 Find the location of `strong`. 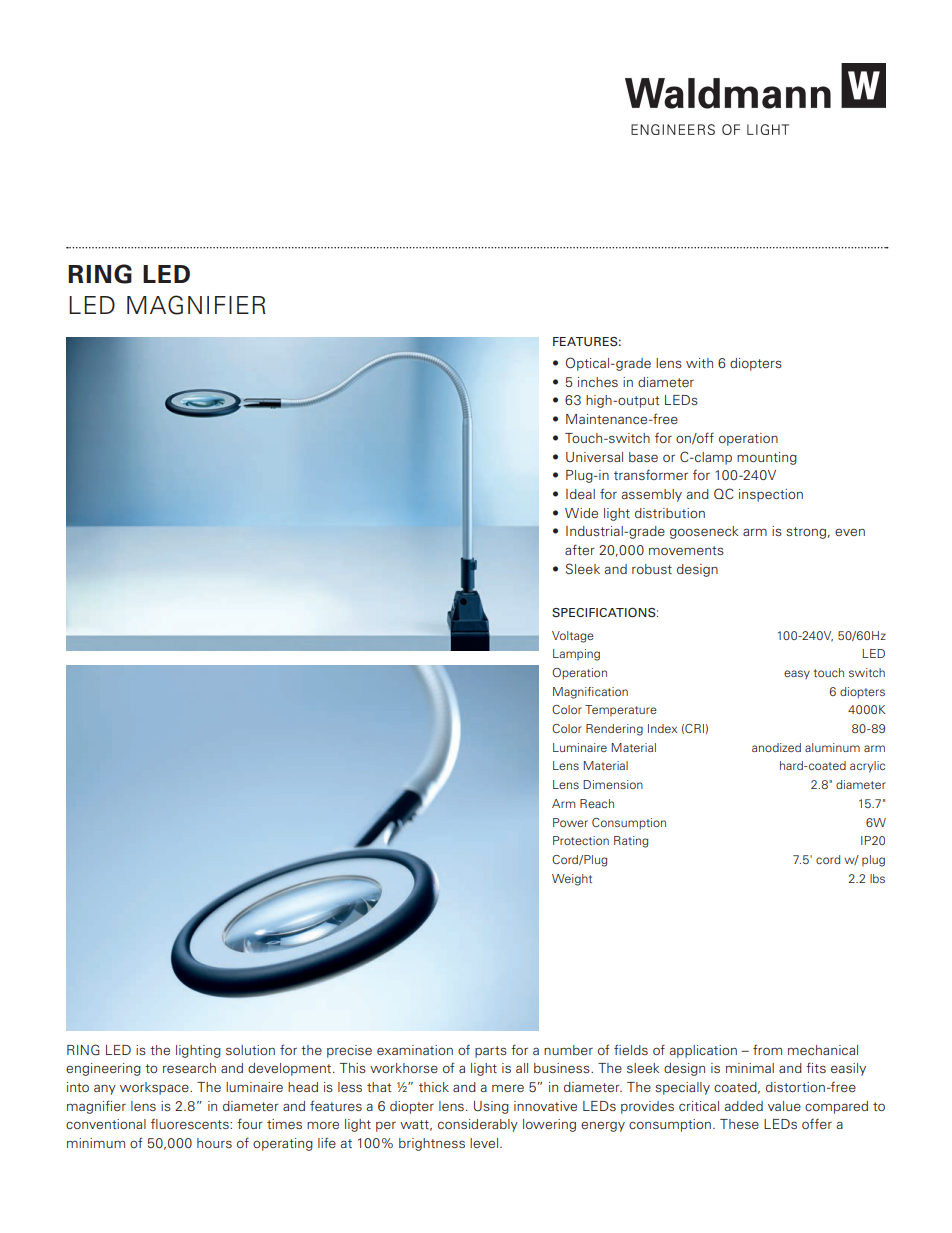

strong is located at coordinates (806, 533).
